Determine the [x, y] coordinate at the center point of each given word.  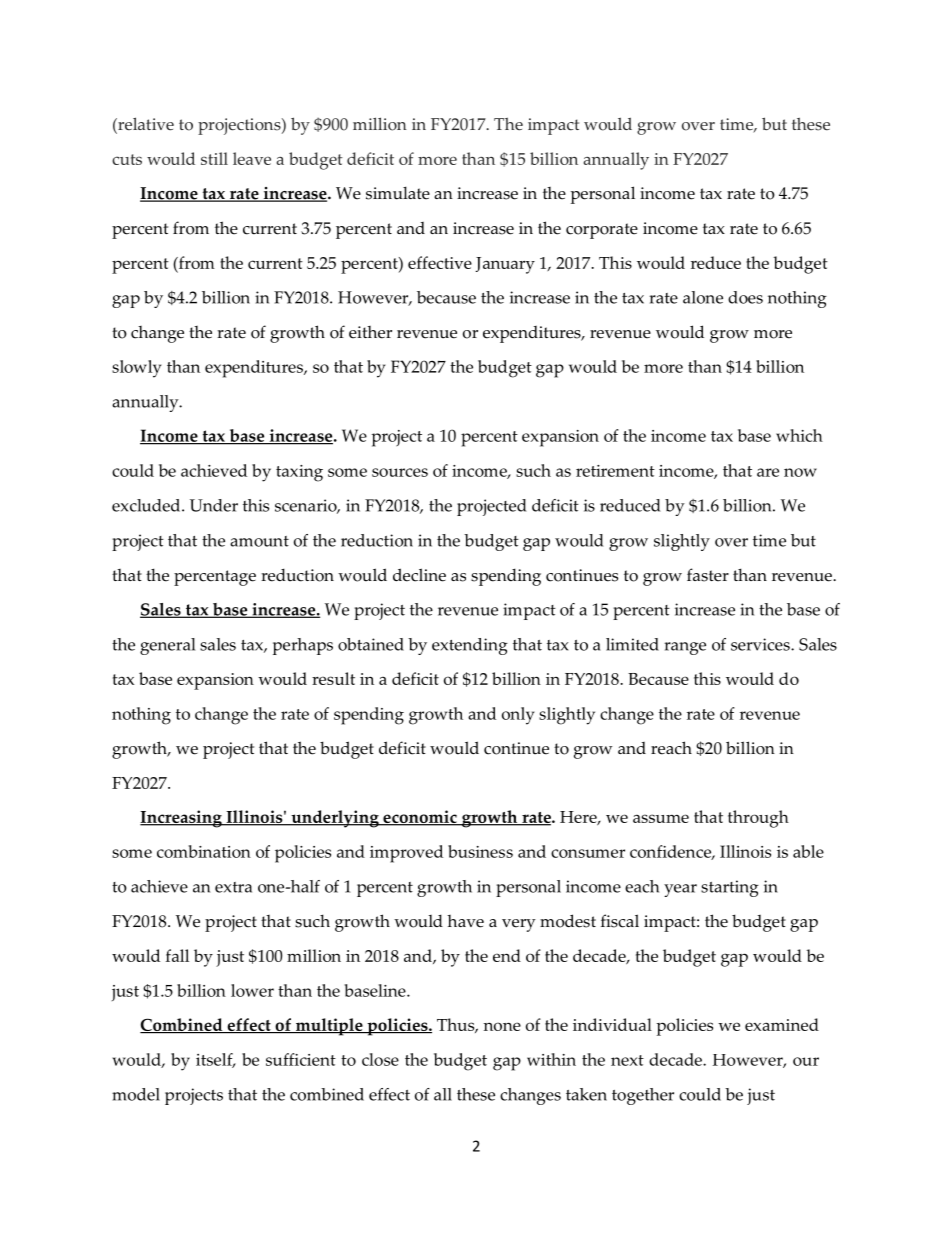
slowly [136, 369]
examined [782, 1024]
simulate [398, 193]
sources [400, 472]
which [799, 435]
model [136, 1094]
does [745, 297]
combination [204, 851]
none [502, 1026]
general [167, 646]
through [758, 819]
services [761, 644]
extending [470, 646]
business [480, 851]
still [214, 158]
